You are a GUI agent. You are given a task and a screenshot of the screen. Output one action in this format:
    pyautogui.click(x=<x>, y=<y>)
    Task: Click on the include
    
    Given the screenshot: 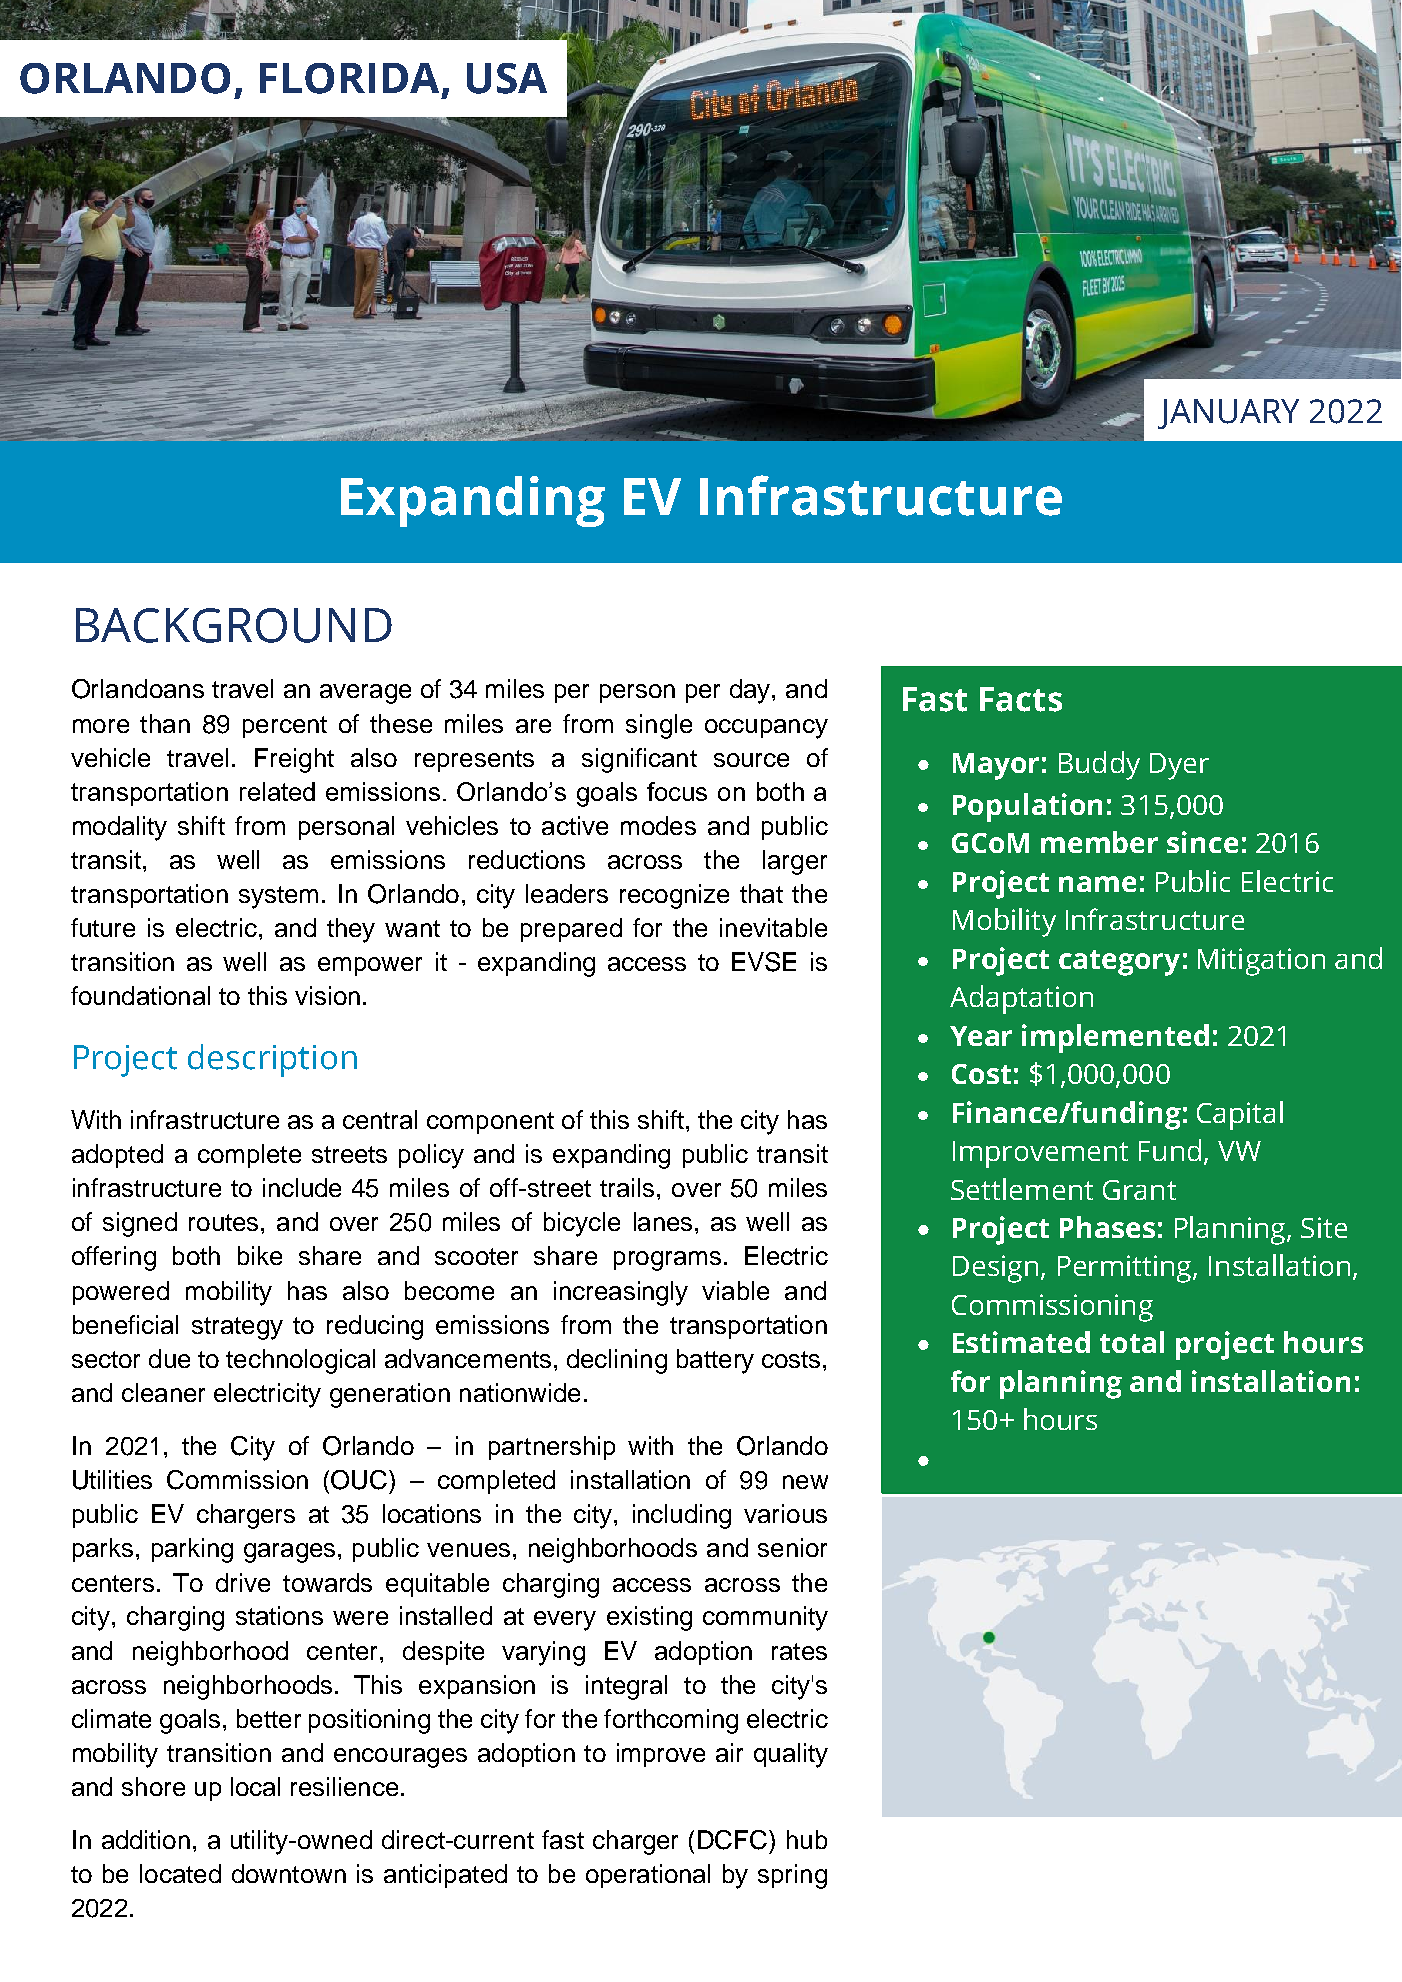 What is the action you would take?
    pyautogui.click(x=302, y=1187)
